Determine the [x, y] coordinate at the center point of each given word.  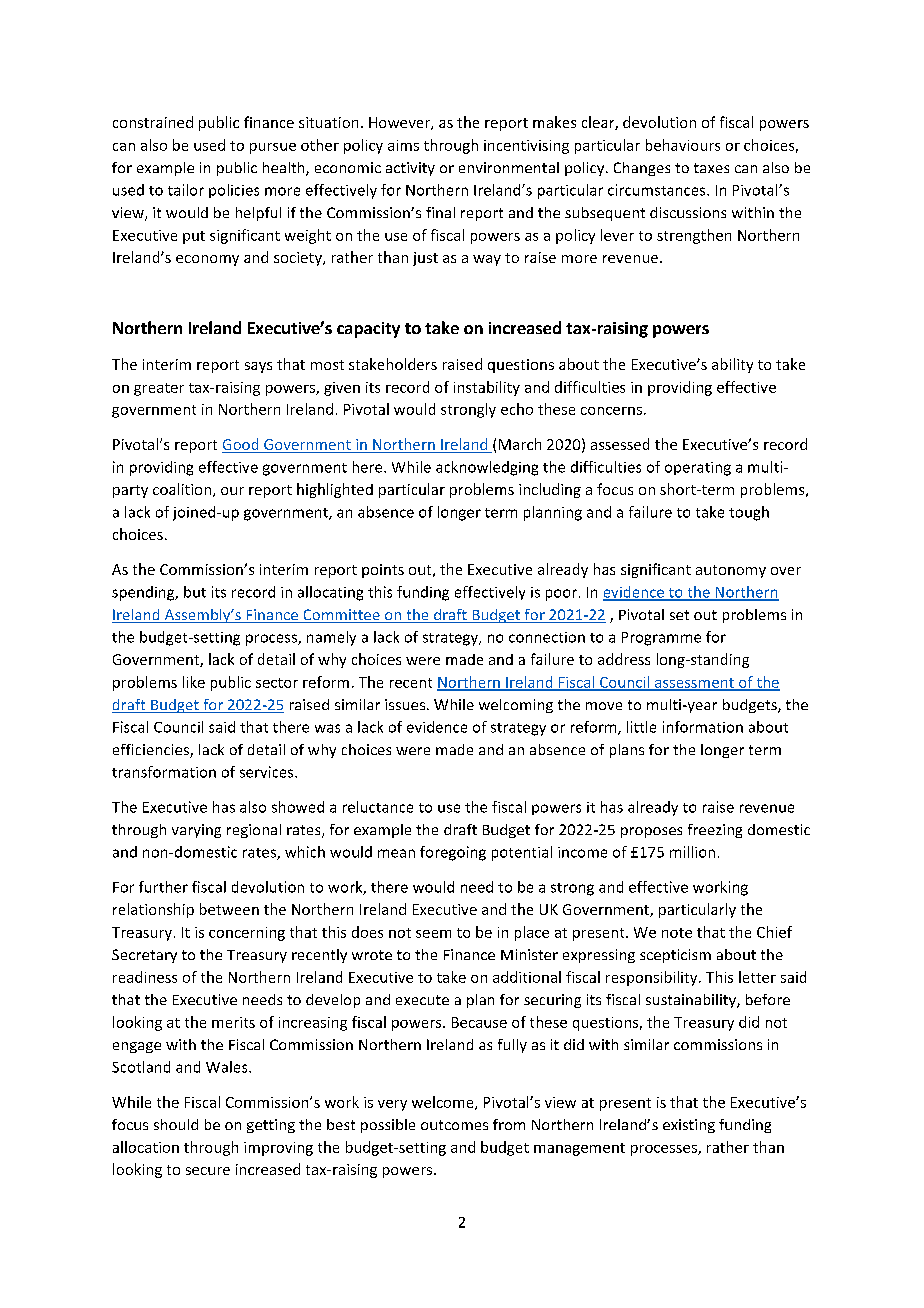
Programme [661, 639]
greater [159, 389]
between [229, 909]
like [194, 682]
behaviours [683, 145]
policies [234, 191]
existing [689, 1126]
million [692, 852]
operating [698, 469]
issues [406, 704]
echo [517, 409]
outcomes [454, 1125]
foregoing [453, 853]
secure [208, 1171]
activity [410, 169]
